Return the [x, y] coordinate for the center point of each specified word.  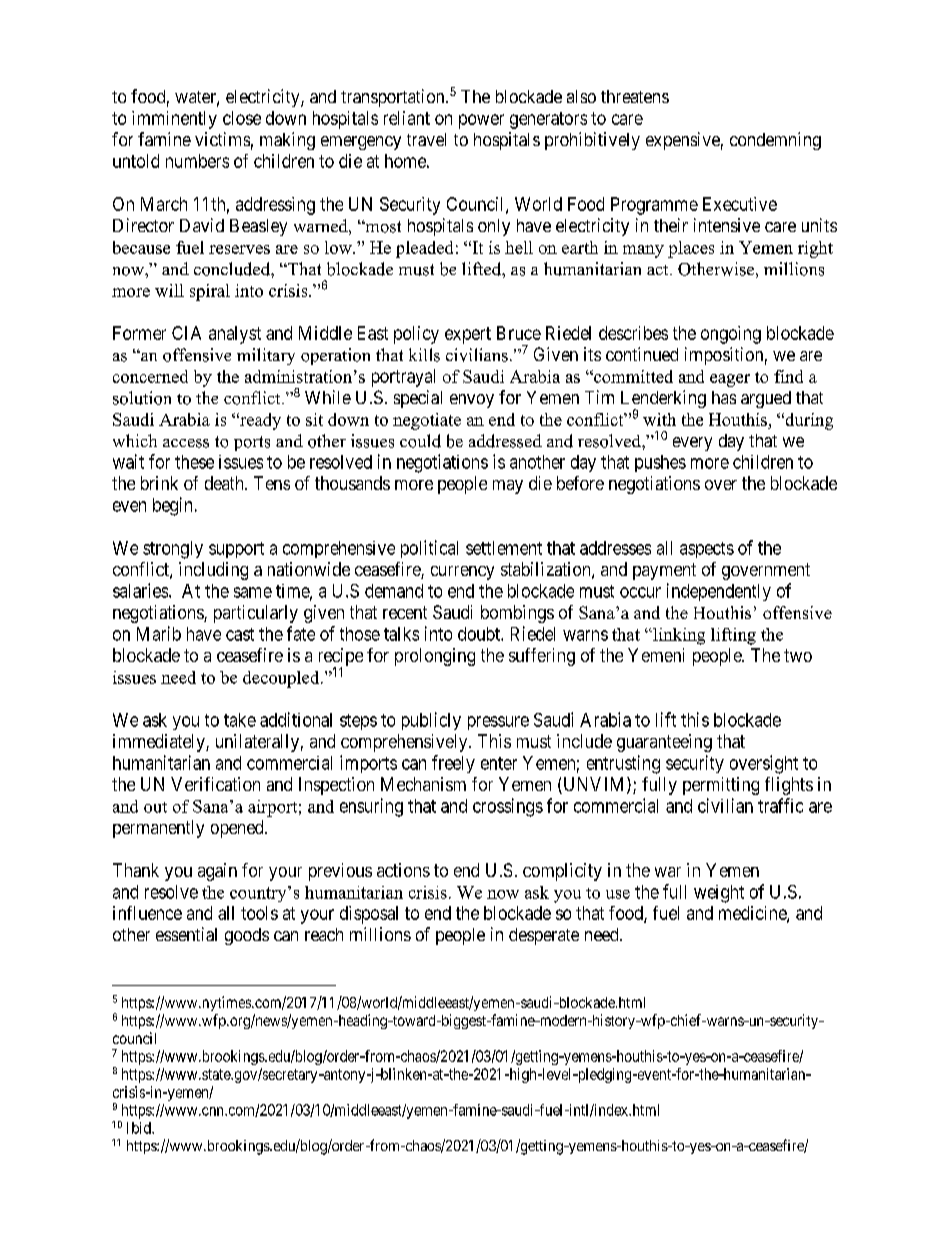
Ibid [140, 1128]
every [692, 444]
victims [222, 139]
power [481, 121]
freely [453, 764]
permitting [721, 786]
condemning [775, 141]
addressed [505, 441]
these [194, 462]
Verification [215, 784]
